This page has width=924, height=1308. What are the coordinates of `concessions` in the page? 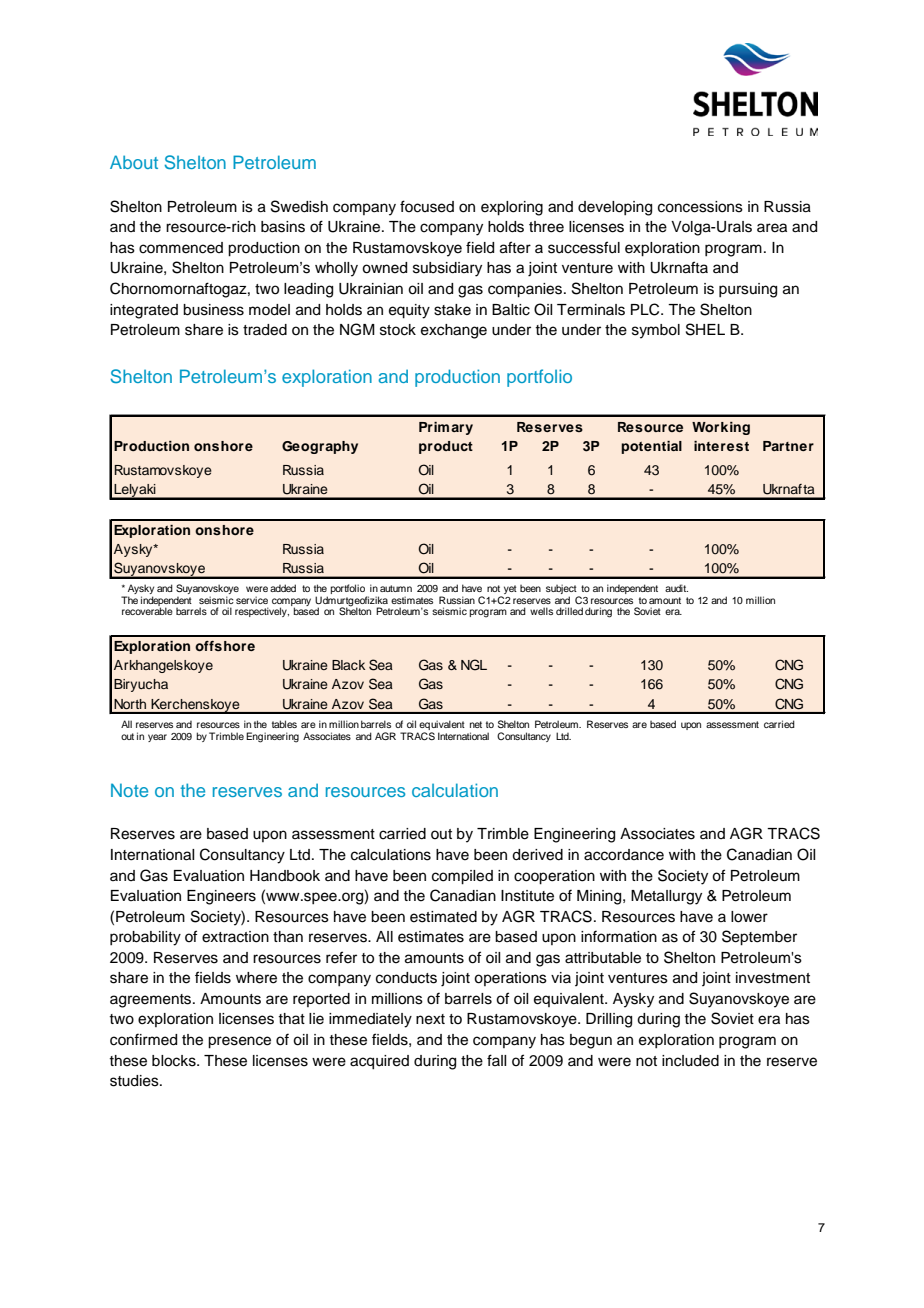 It's located at (700, 207).
